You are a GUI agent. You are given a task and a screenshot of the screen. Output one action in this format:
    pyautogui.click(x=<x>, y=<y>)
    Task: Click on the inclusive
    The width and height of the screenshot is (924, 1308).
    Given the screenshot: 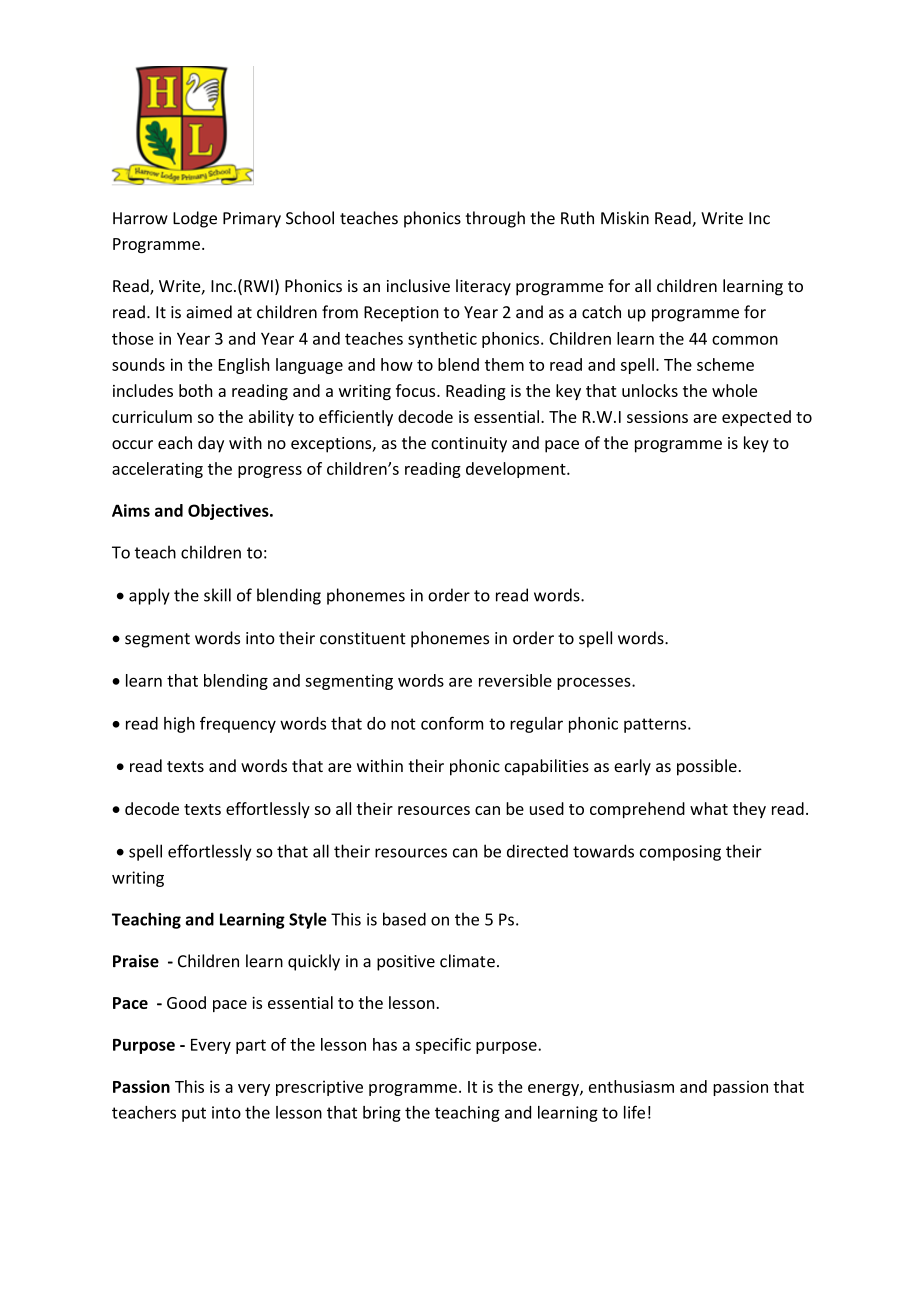 What is the action you would take?
    pyautogui.click(x=418, y=285)
